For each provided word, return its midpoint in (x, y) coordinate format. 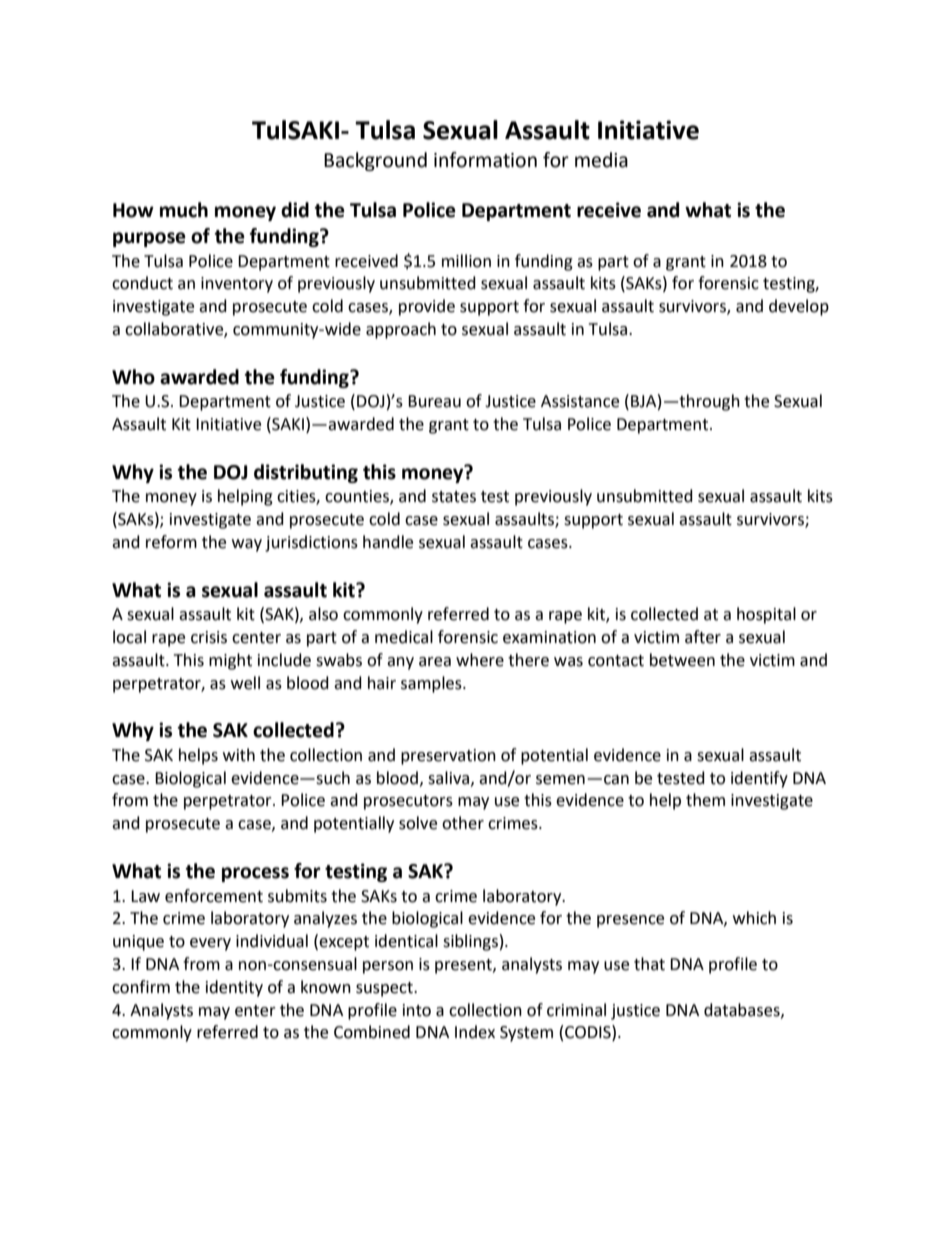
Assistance (580, 401)
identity (234, 988)
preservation (448, 757)
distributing (306, 473)
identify (759, 779)
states (454, 497)
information (485, 160)
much (184, 210)
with (239, 755)
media (601, 160)
